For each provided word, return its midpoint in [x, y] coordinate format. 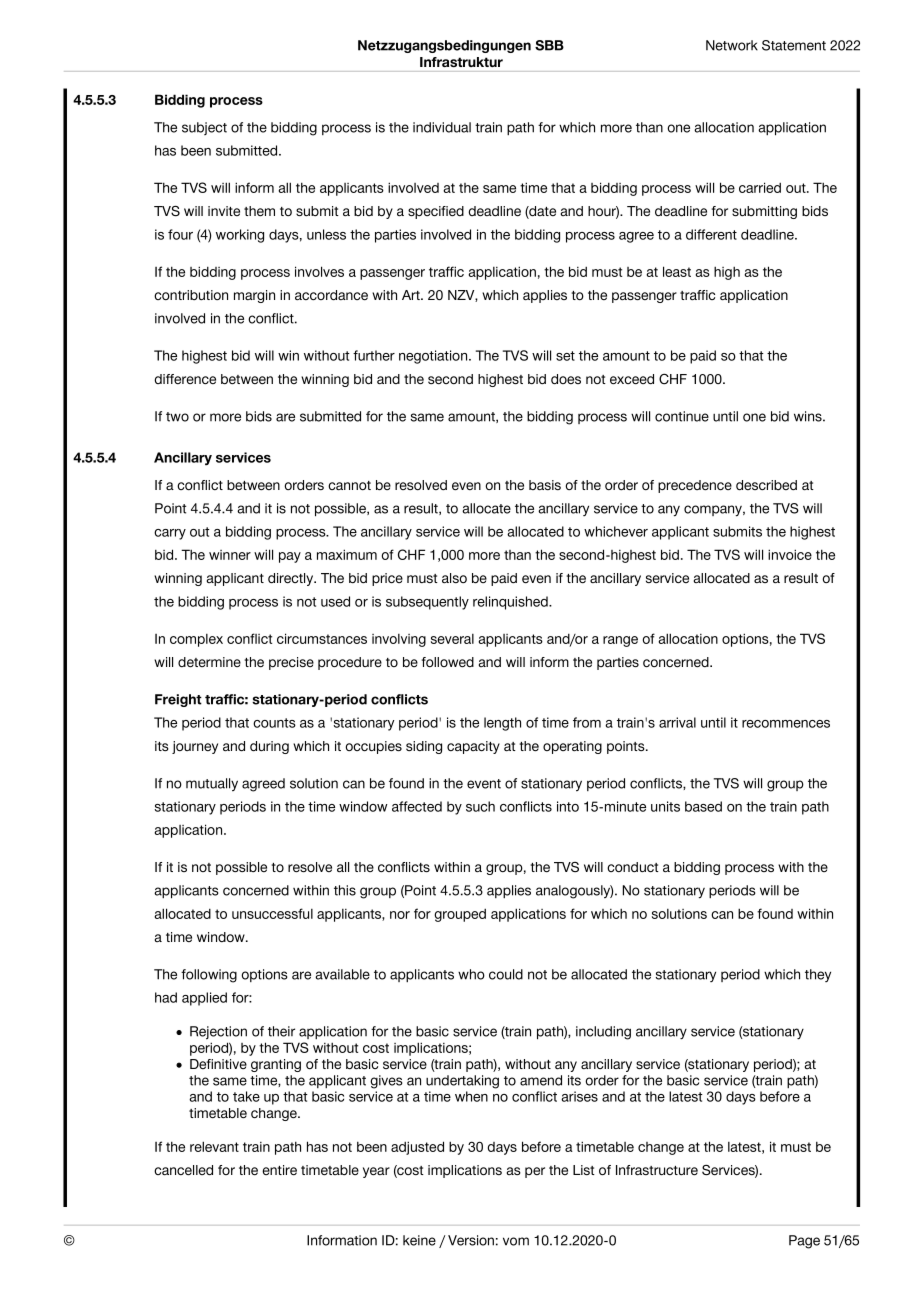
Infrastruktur [461, 62]
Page [804, 1242]
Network [732, 45]
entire [279, 1170]
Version [471, 1240]
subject [204, 128]
